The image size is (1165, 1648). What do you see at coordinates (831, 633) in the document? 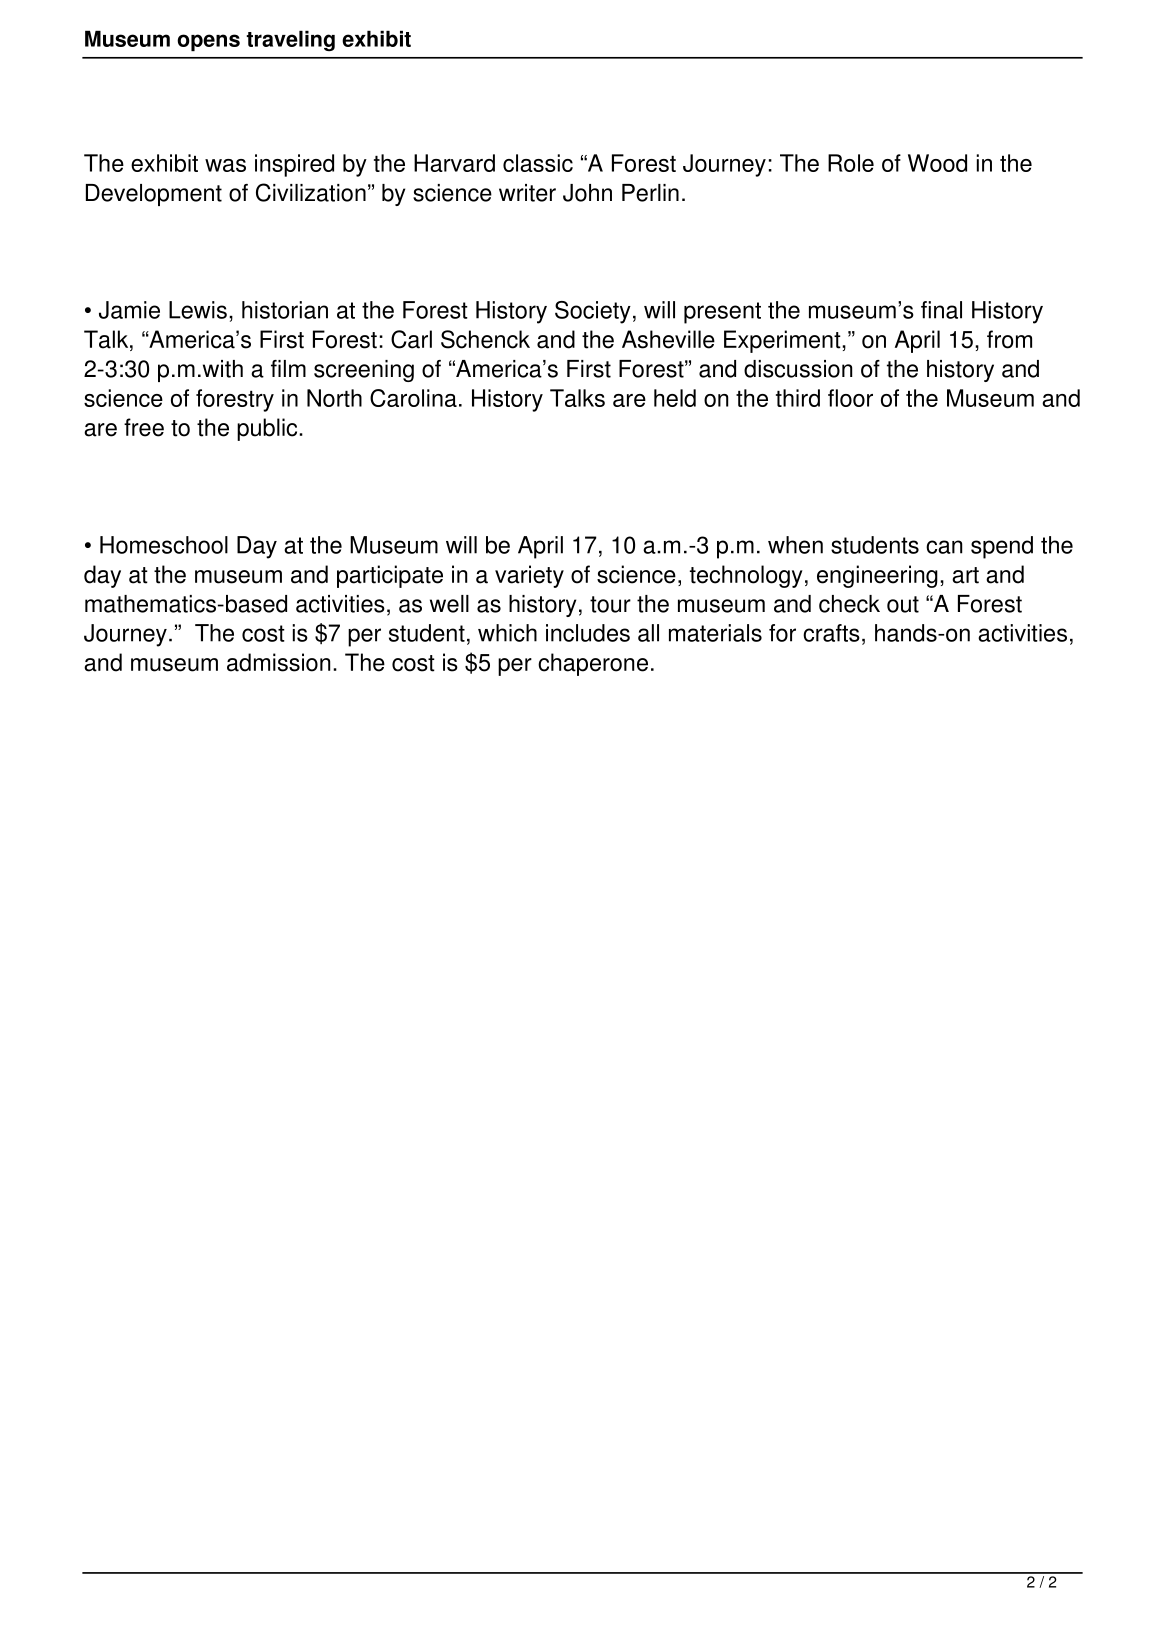
I see `crafts` at bounding box center [831, 633].
